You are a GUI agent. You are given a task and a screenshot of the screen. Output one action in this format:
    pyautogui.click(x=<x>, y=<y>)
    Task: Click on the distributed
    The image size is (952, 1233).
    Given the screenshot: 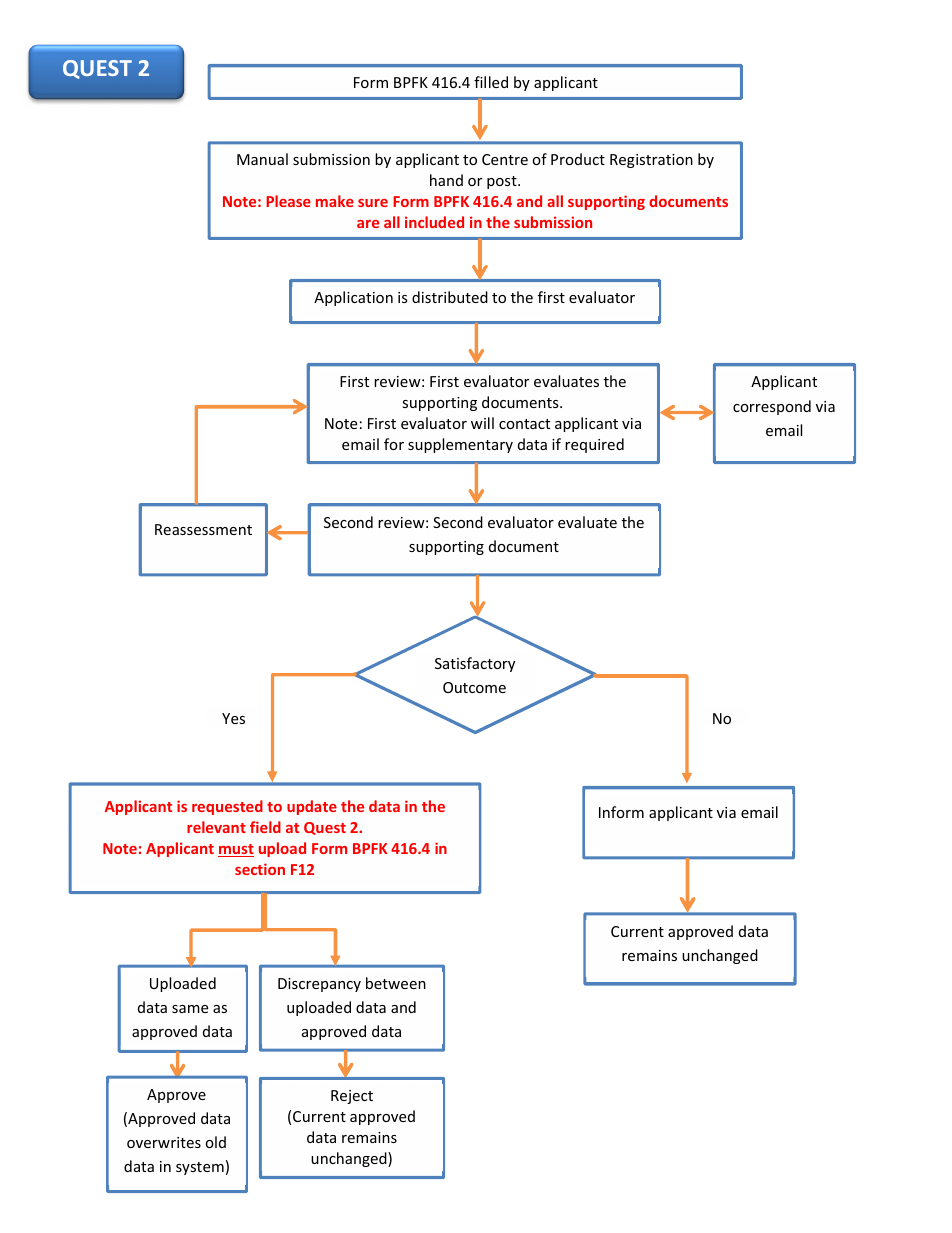 What is the action you would take?
    pyautogui.click(x=450, y=297)
